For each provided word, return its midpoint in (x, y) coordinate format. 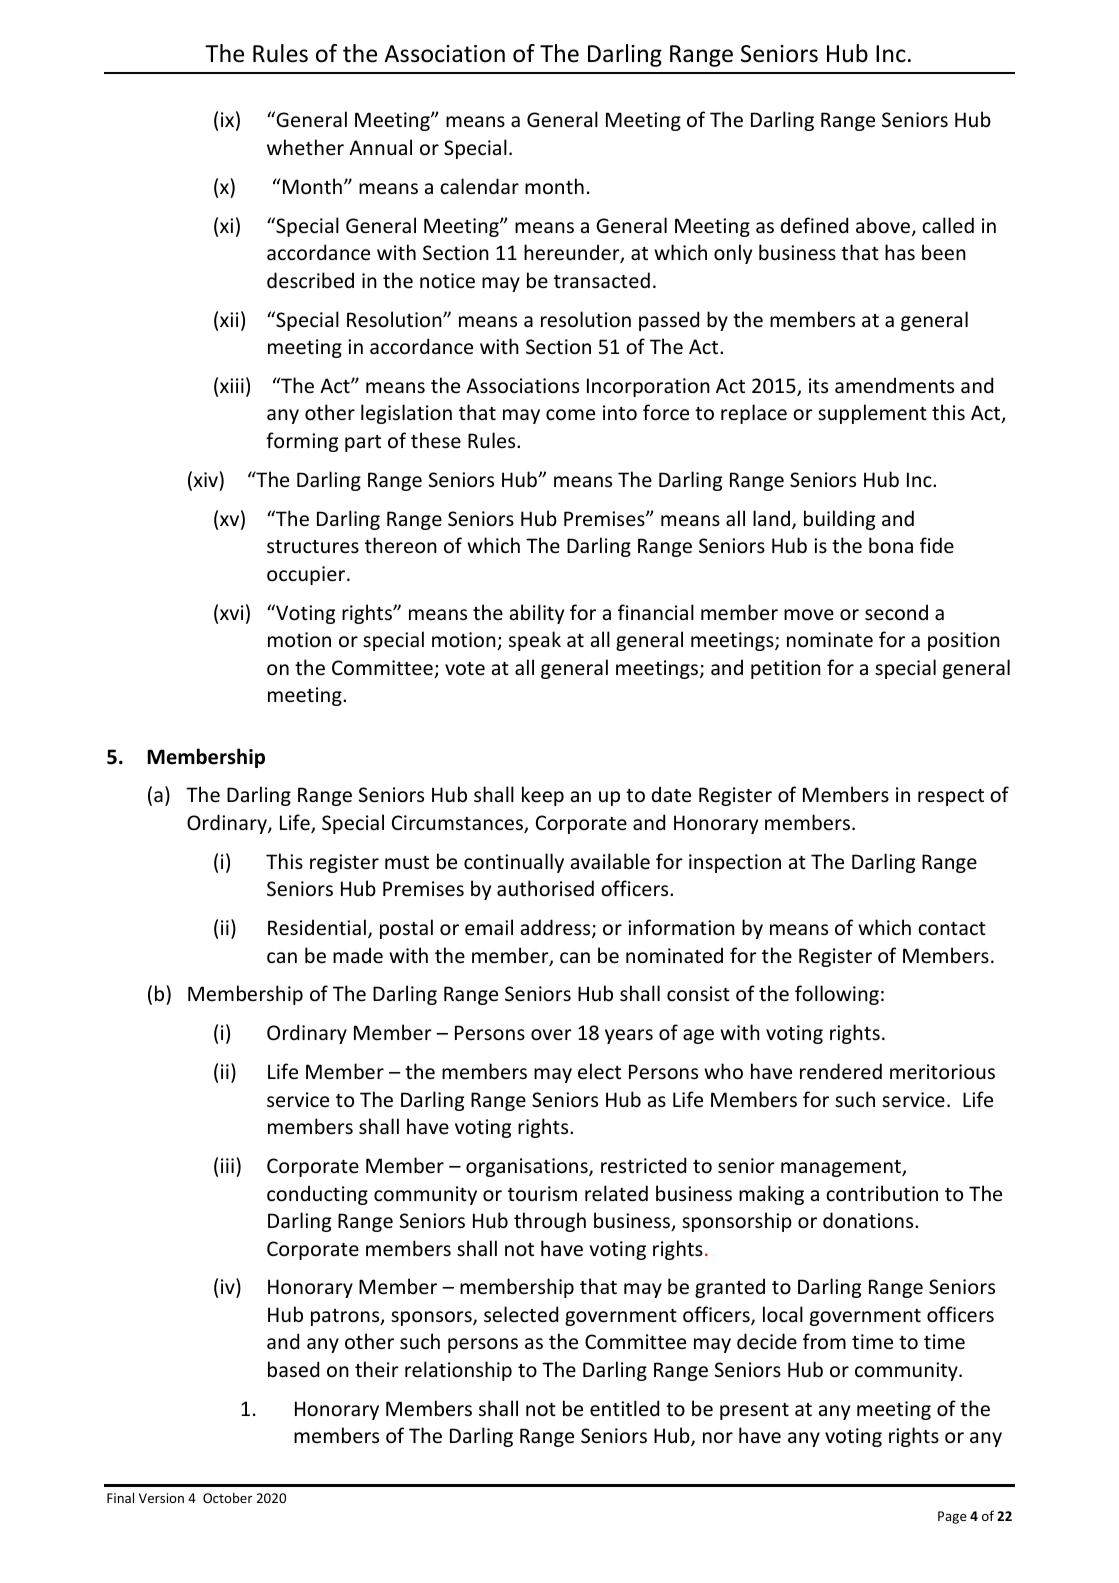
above (884, 226)
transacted (602, 280)
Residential (317, 927)
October (228, 1497)
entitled (624, 1408)
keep (543, 796)
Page (952, 1517)
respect (951, 797)
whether (305, 147)
